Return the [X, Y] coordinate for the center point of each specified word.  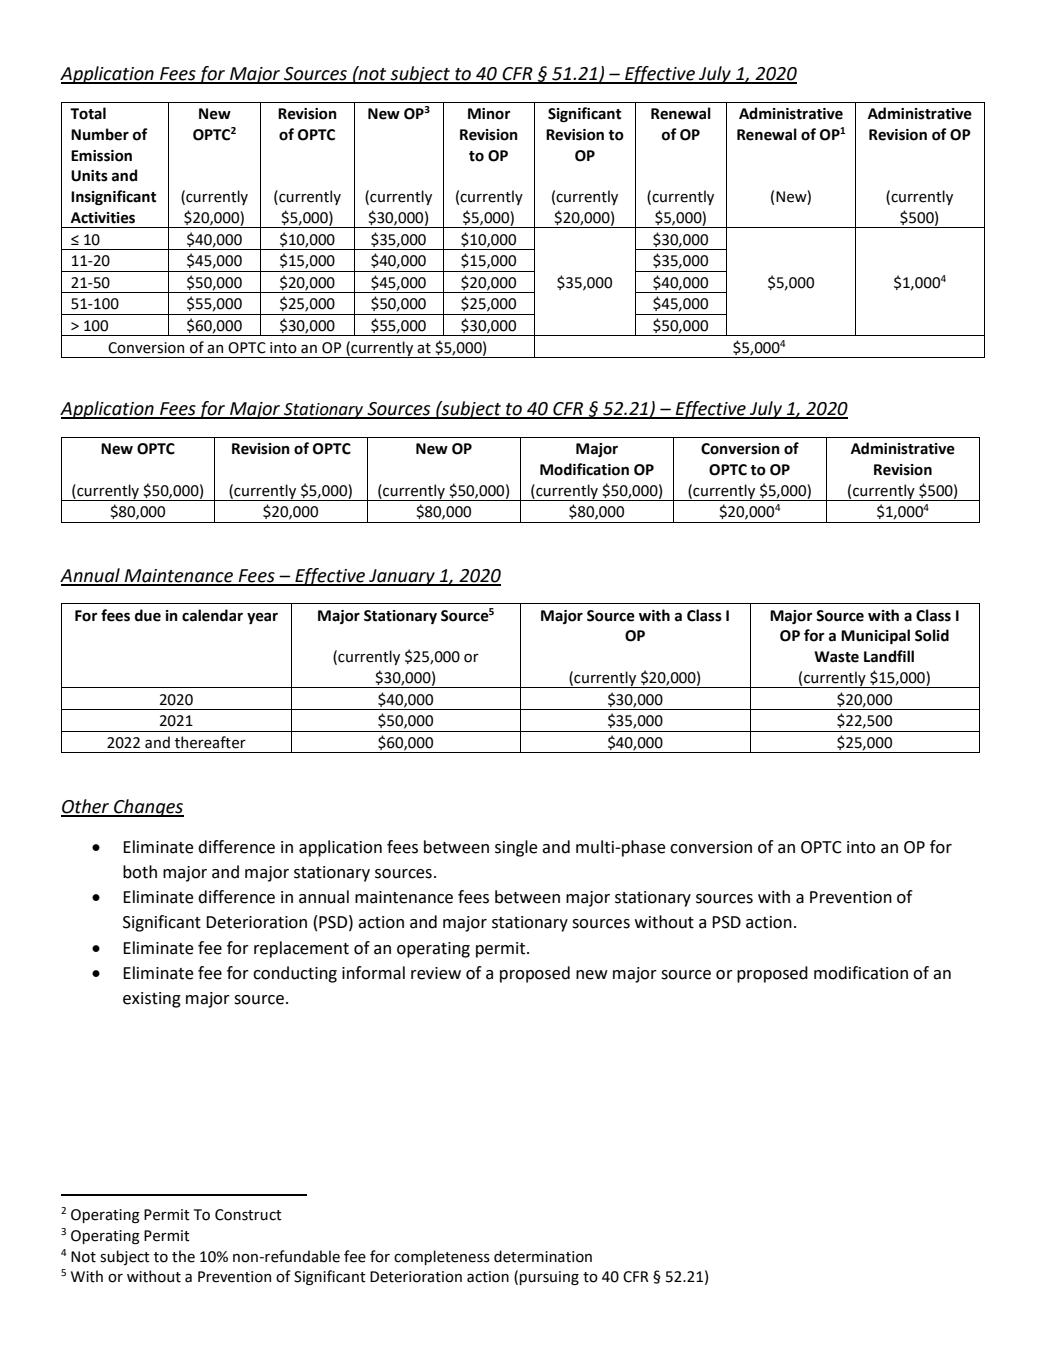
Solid [932, 635]
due [148, 615]
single [516, 848]
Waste [836, 657]
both [140, 872]
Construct [248, 1215]
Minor [489, 114]
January [402, 577]
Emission [101, 156]
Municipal [875, 636]
